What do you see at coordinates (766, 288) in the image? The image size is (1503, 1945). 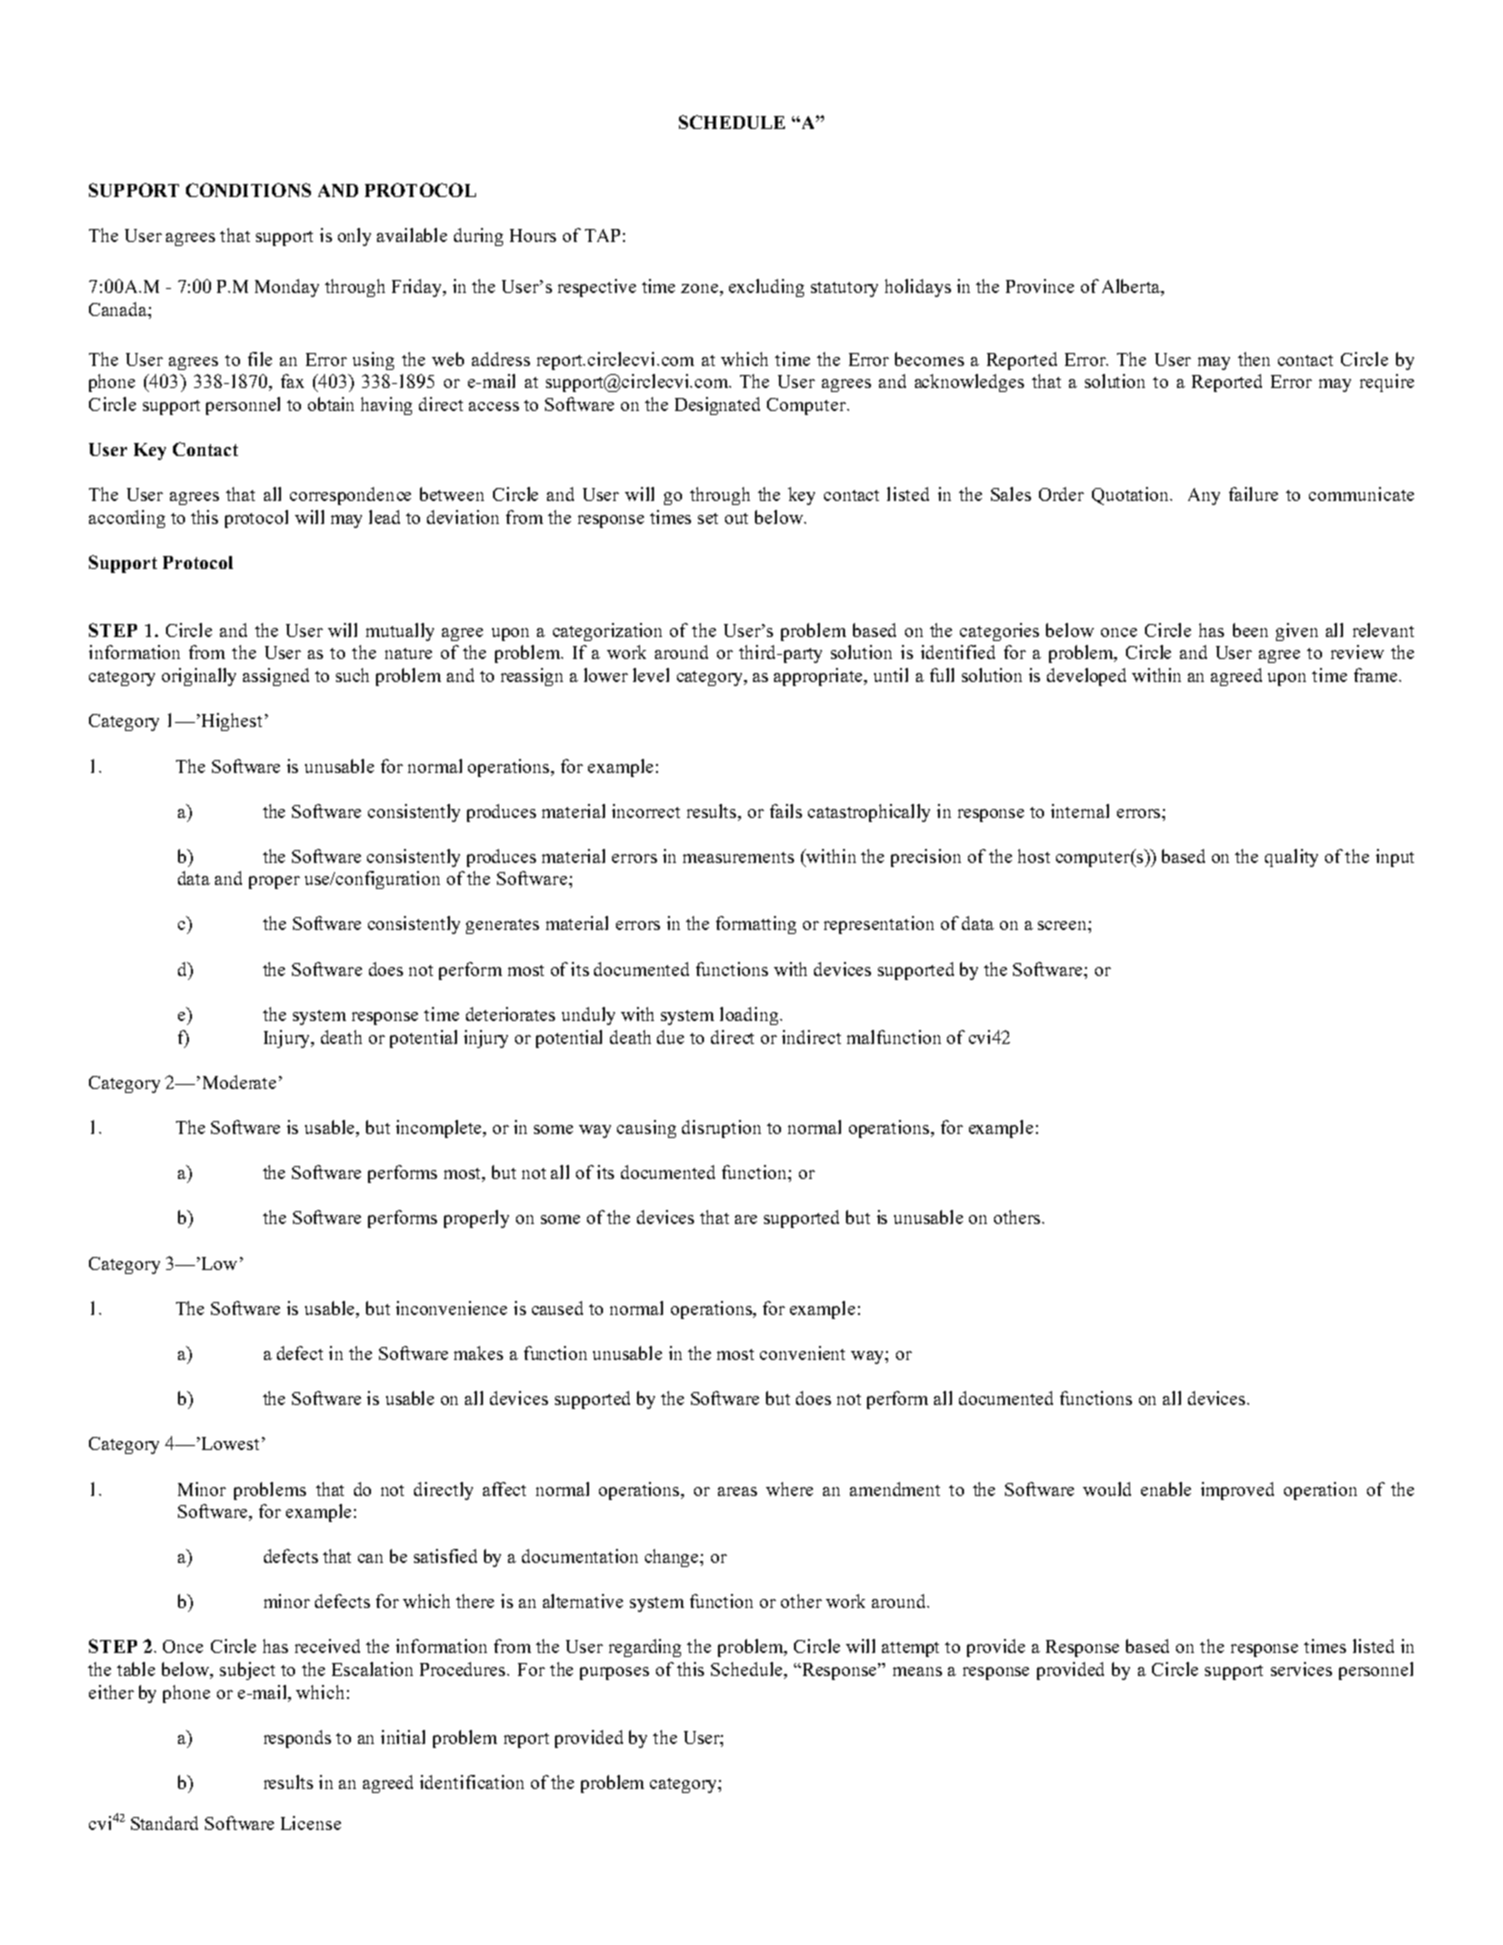 I see `excluding` at bounding box center [766, 288].
